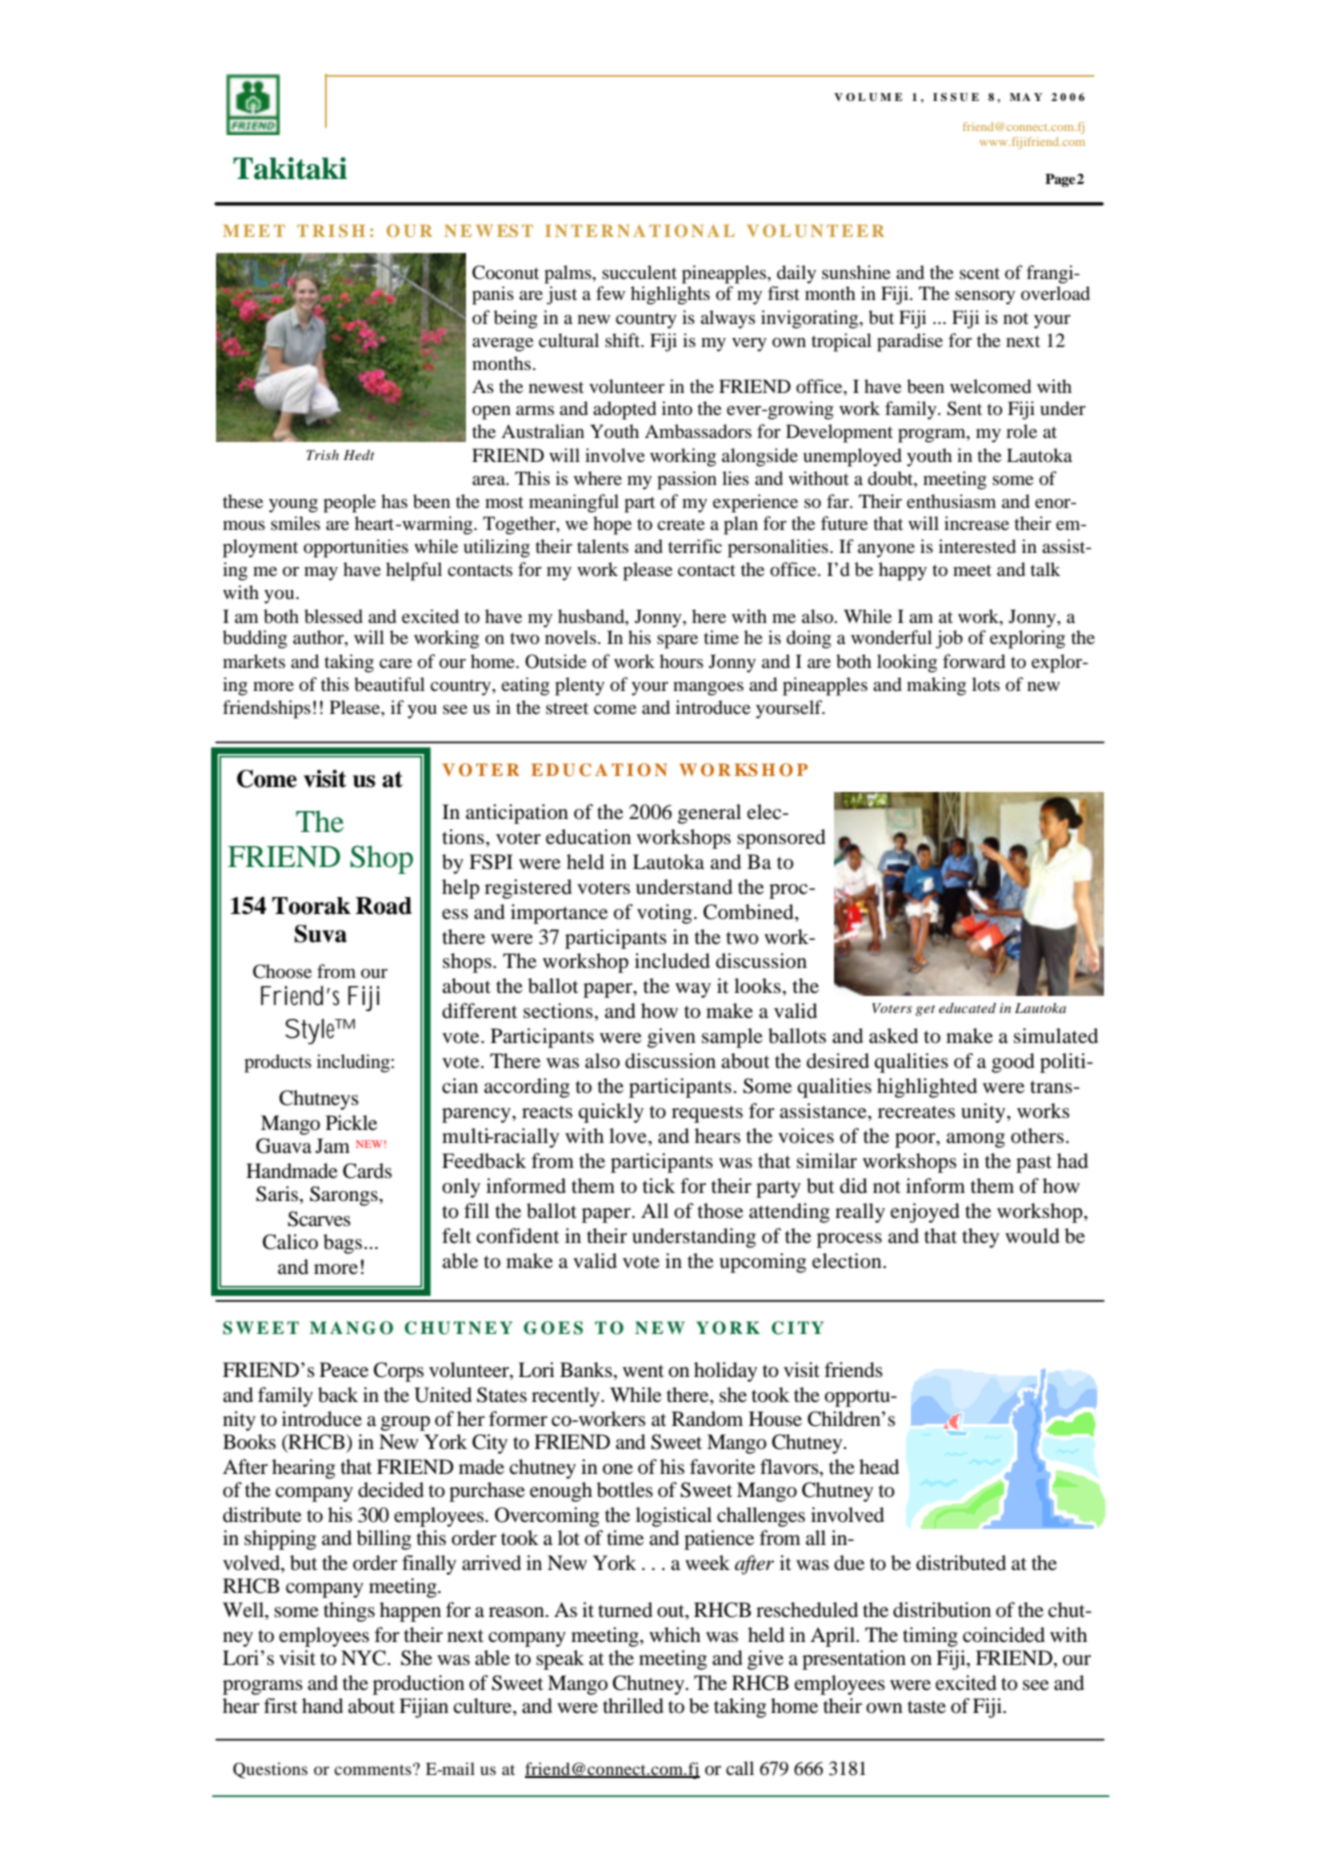 Image resolution: width=1321 pixels, height=1866 pixels. I want to click on making, so click(936, 686).
